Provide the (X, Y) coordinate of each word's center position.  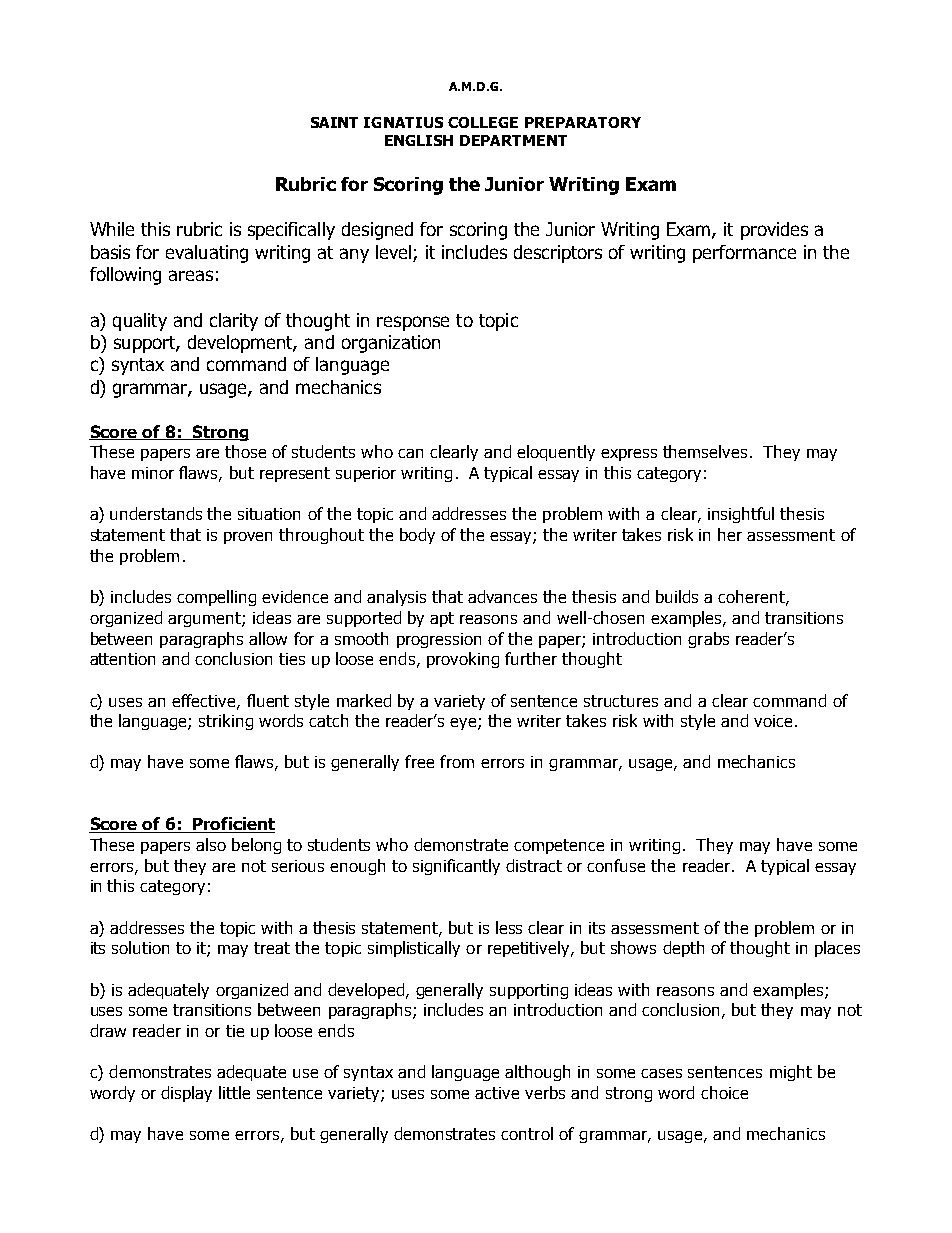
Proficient (233, 825)
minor (153, 473)
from (457, 761)
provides (774, 231)
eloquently (556, 453)
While (112, 229)
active (497, 1093)
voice (773, 721)
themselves (705, 451)
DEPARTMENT (513, 140)
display (186, 1094)
